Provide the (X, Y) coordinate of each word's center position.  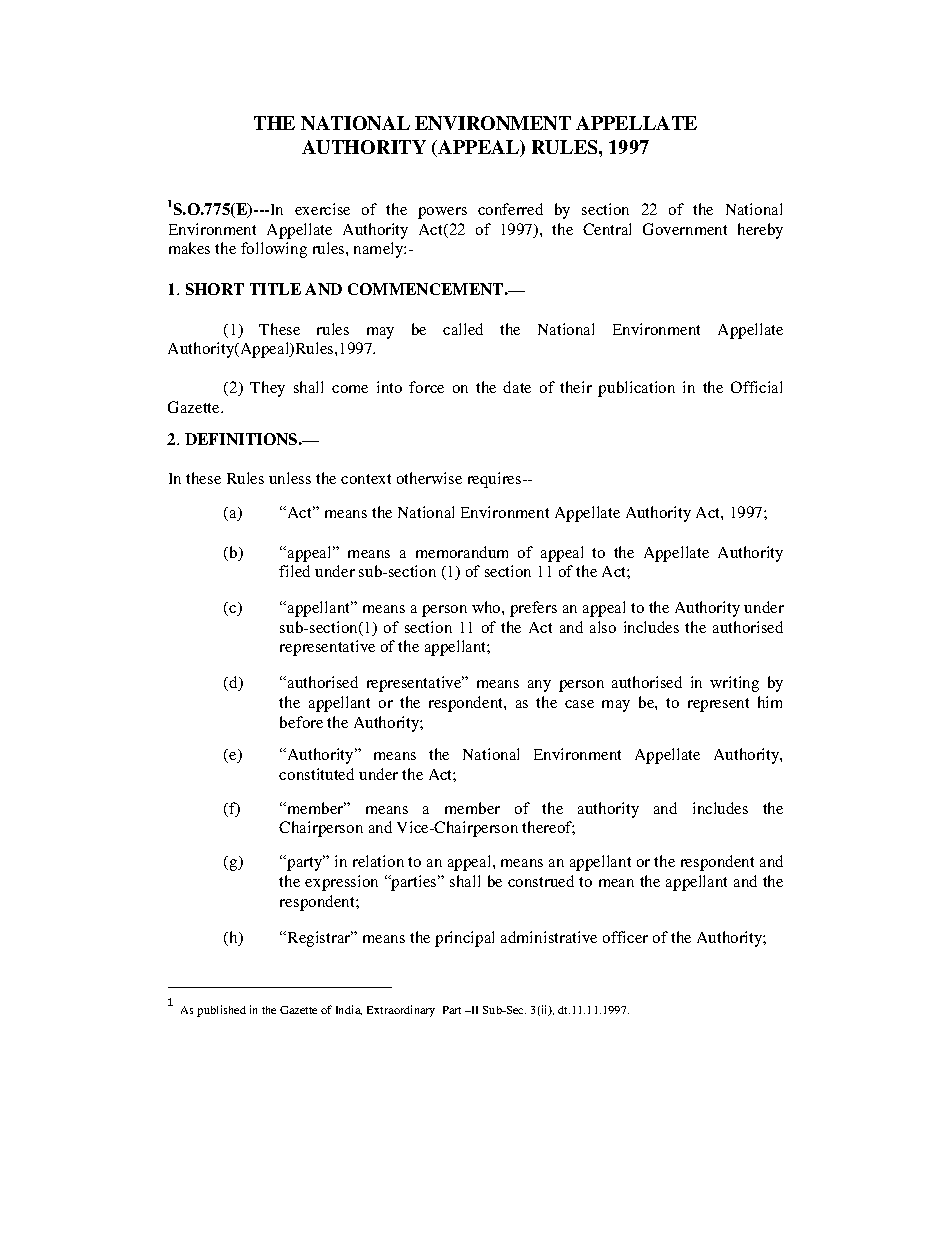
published (221, 1011)
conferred (510, 209)
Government (685, 229)
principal (464, 939)
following (274, 250)
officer (625, 937)
